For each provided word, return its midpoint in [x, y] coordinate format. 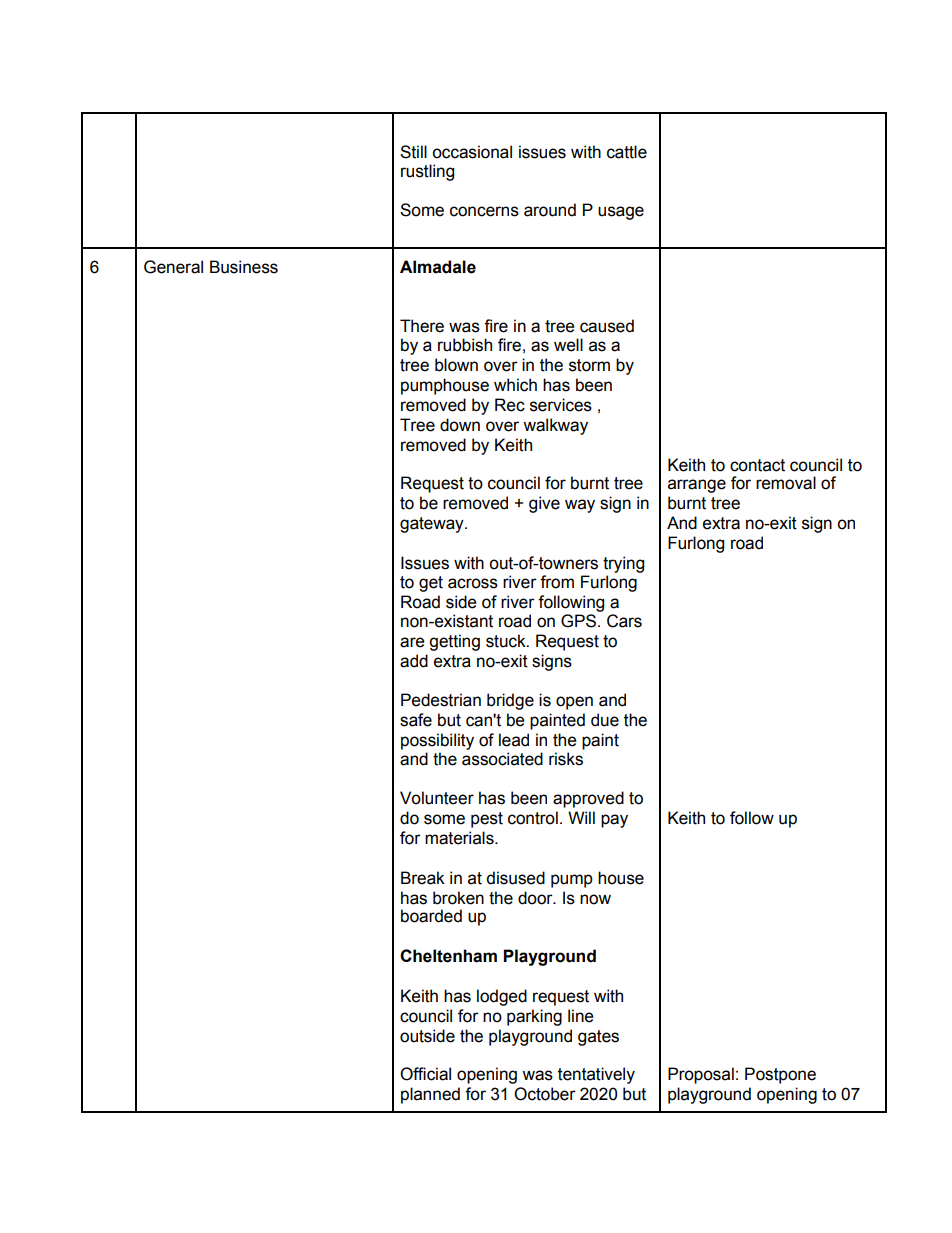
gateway [433, 525]
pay [614, 821]
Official [425, 1074]
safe [416, 720]
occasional [472, 152]
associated [502, 759]
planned [430, 1095]
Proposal [701, 1075]
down [460, 425]
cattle [627, 152]
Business [244, 267]
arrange [697, 486]
